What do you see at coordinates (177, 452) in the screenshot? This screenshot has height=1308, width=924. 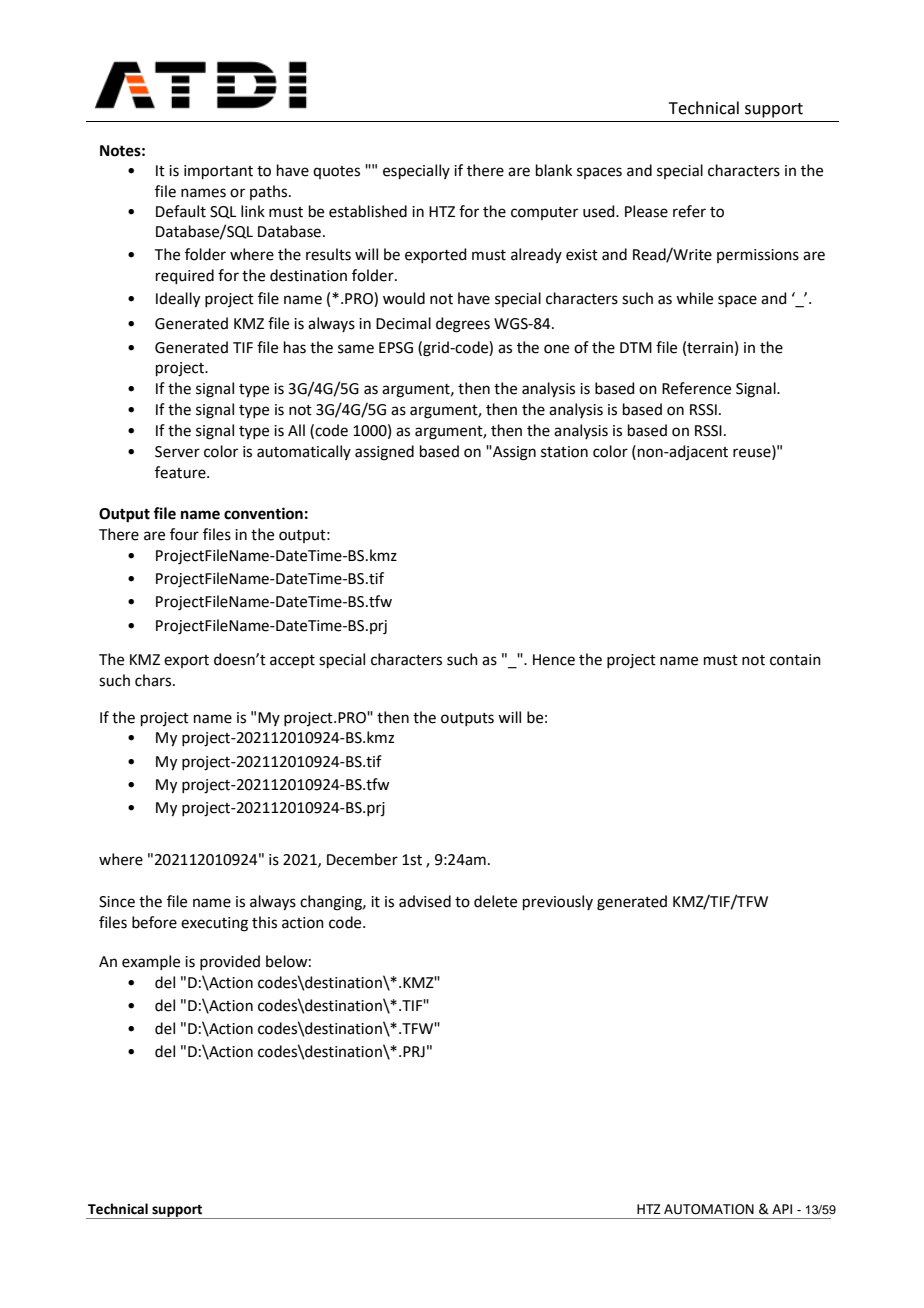 I see `Server` at bounding box center [177, 452].
